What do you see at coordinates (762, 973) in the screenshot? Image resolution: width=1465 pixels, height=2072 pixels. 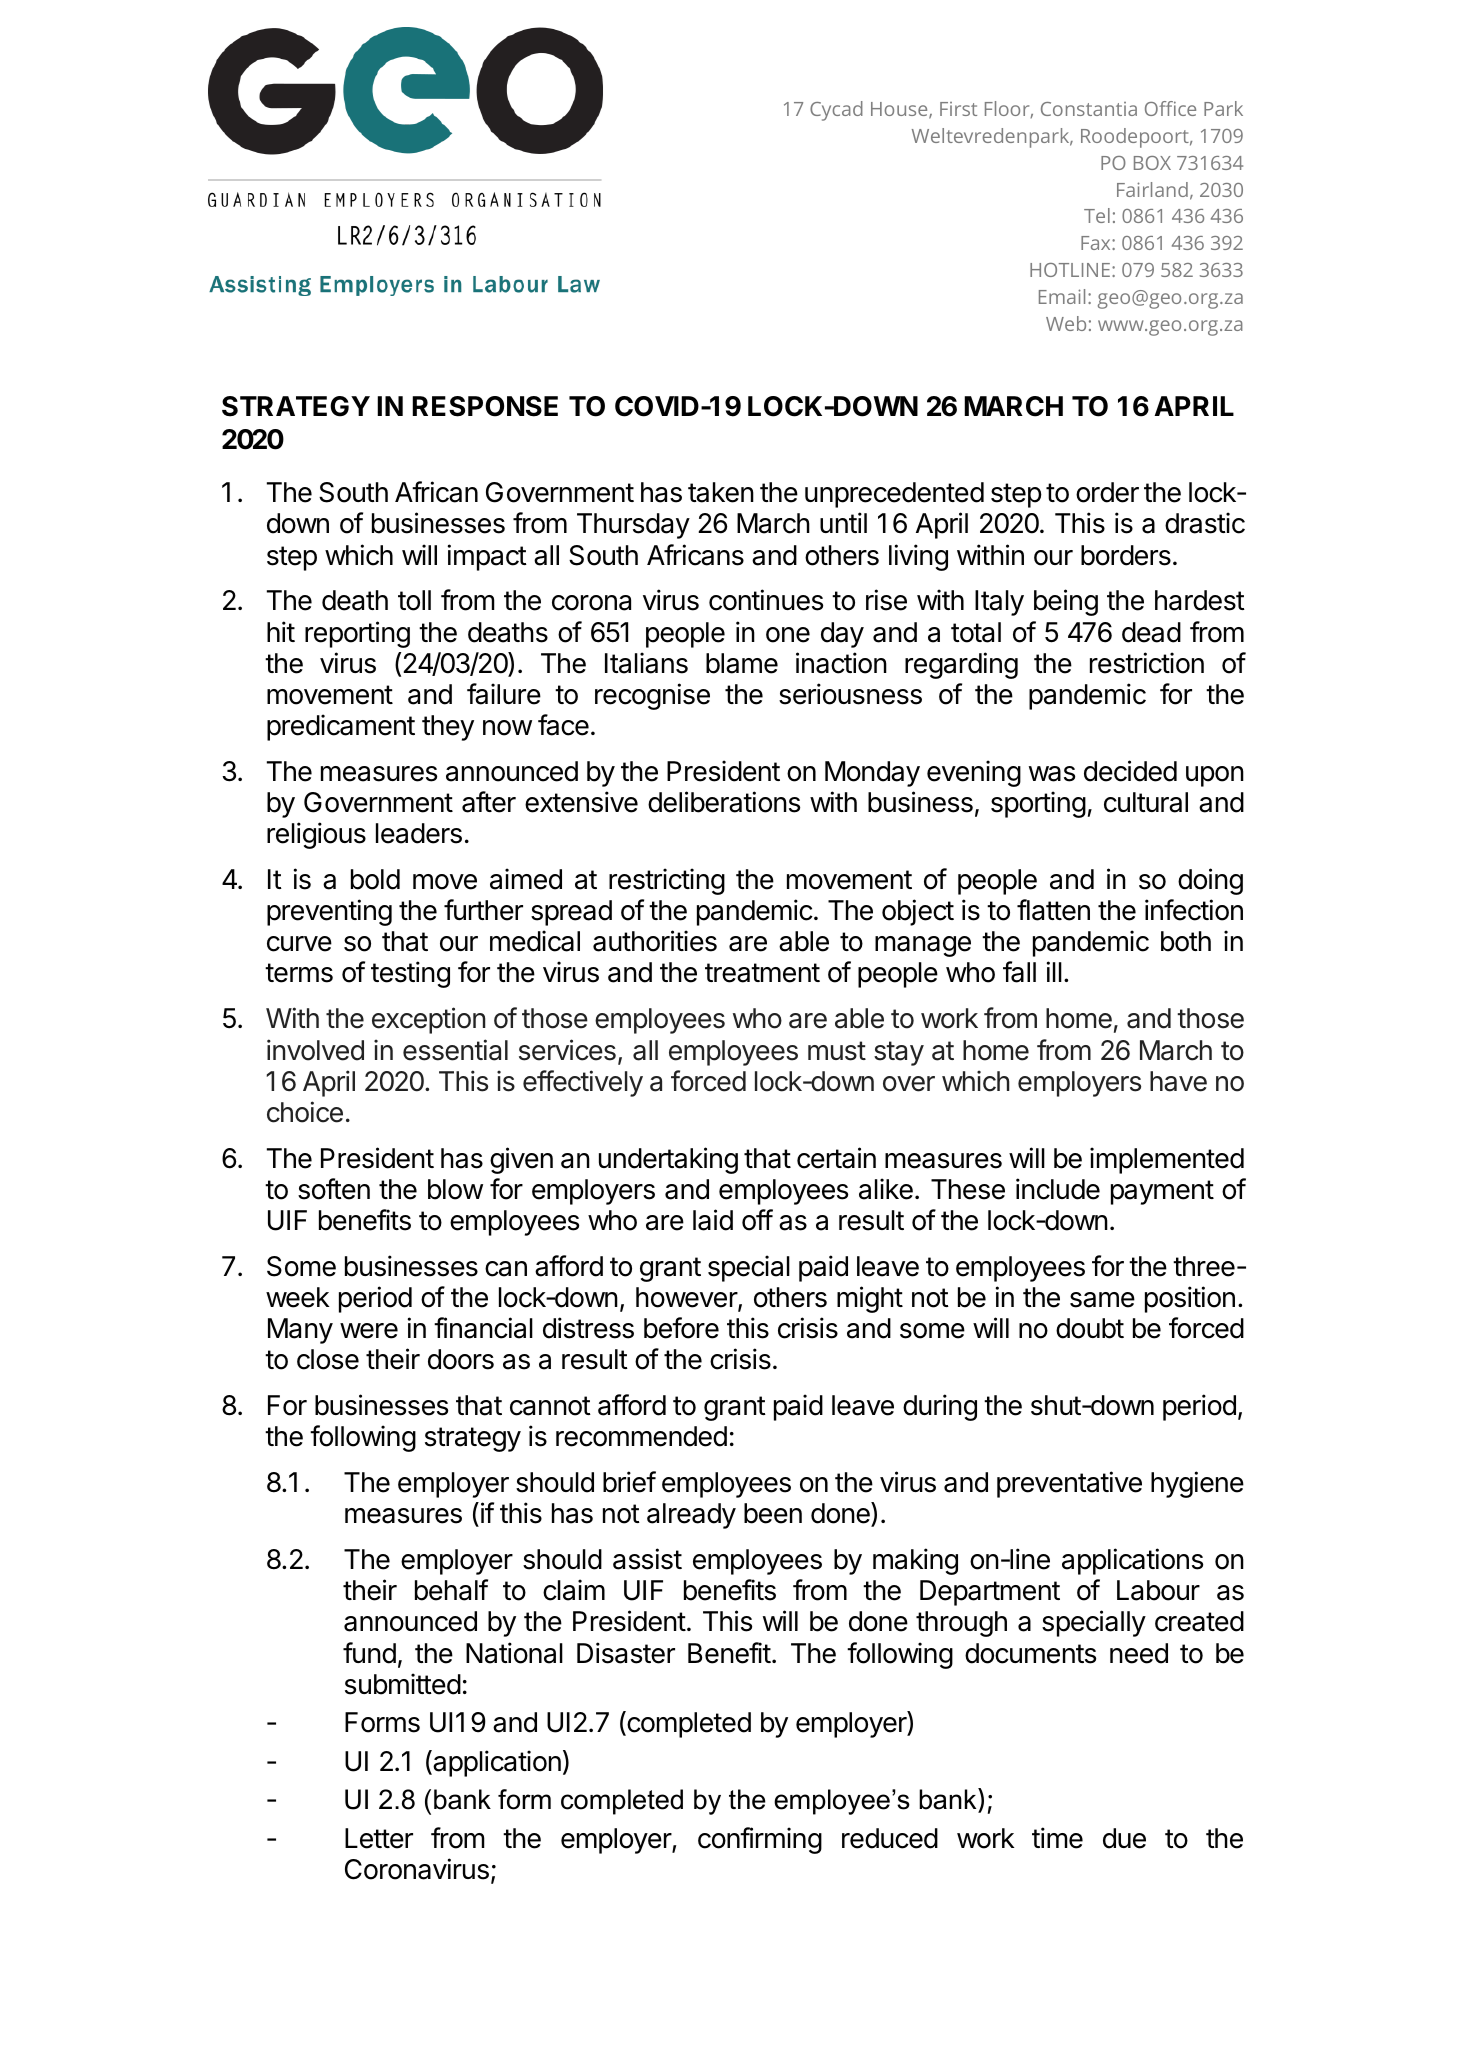 I see `treatment` at bounding box center [762, 973].
